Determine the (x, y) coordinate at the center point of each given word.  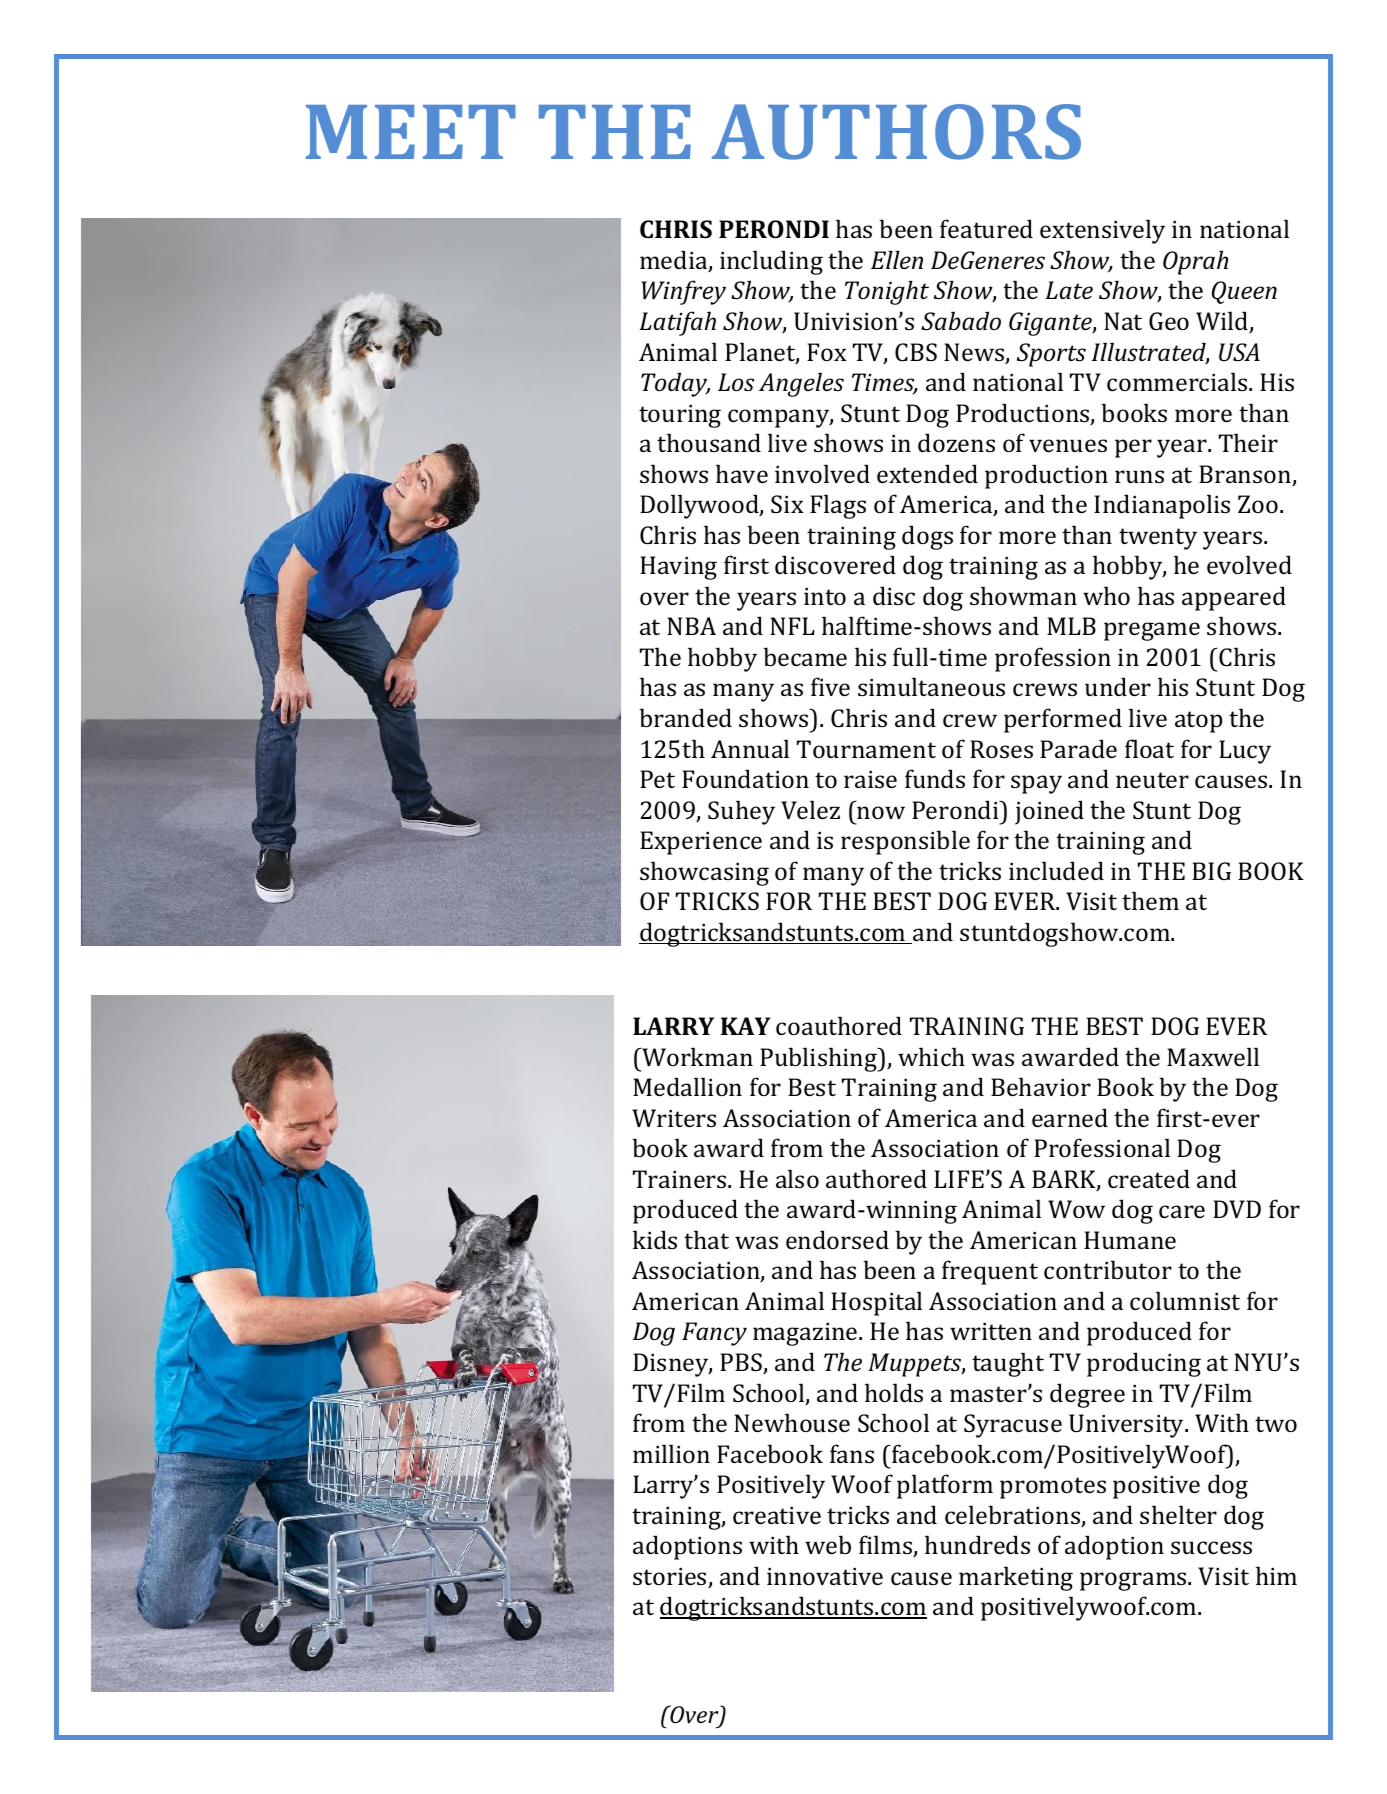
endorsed (837, 1239)
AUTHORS (896, 132)
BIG (1211, 871)
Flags (838, 506)
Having (678, 568)
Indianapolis (1162, 506)
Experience (701, 843)
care (1182, 1211)
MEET (411, 132)
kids (655, 1239)
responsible (905, 842)
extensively (1102, 231)
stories (671, 1578)
